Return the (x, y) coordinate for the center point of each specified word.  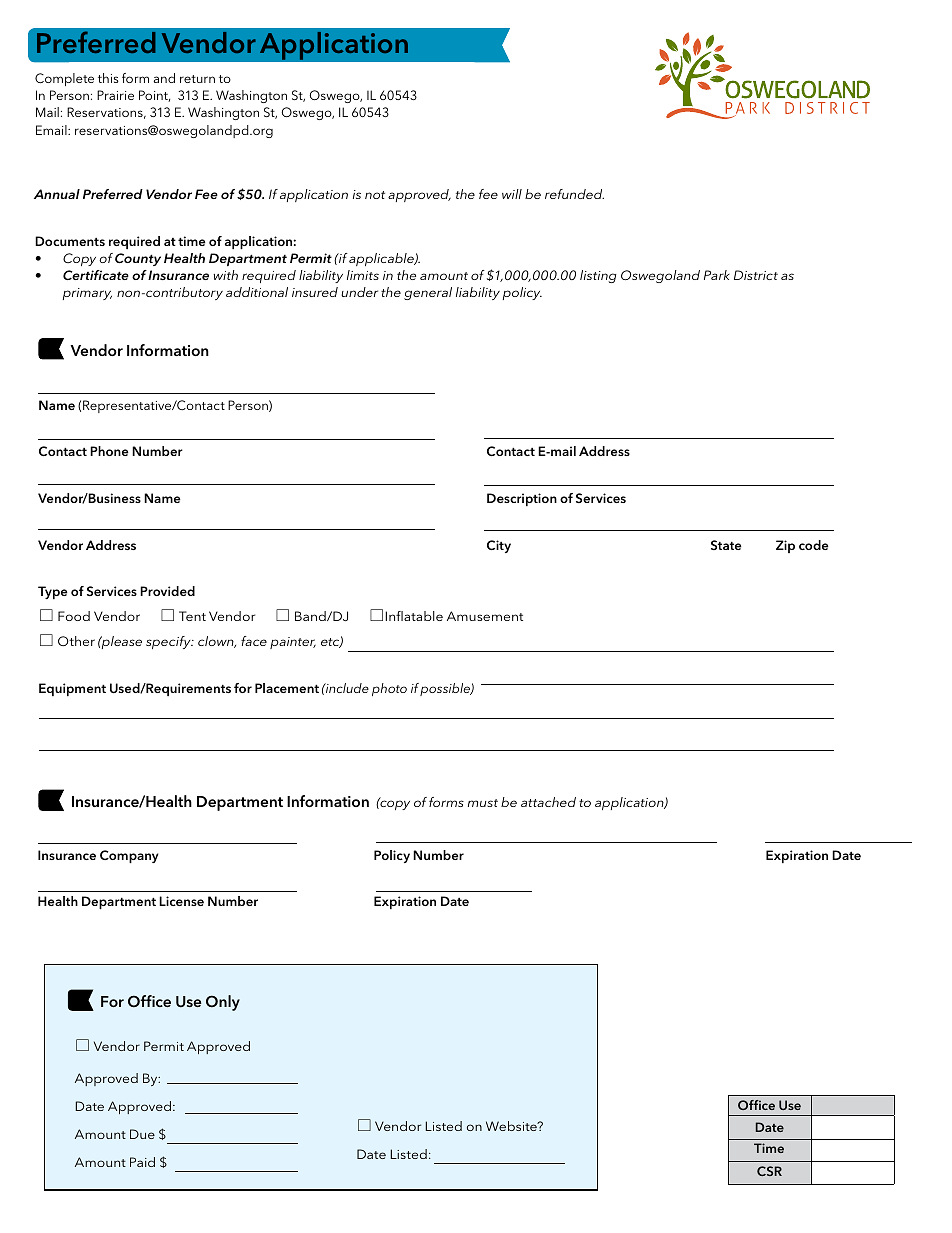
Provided (167, 591)
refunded (574, 194)
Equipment (72, 689)
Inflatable (414, 616)
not (375, 195)
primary (87, 294)
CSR (769, 1171)
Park (717, 275)
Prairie (115, 95)
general (428, 293)
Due (142, 1134)
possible (446, 689)
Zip (785, 546)
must (483, 803)
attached (548, 802)
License (181, 901)
